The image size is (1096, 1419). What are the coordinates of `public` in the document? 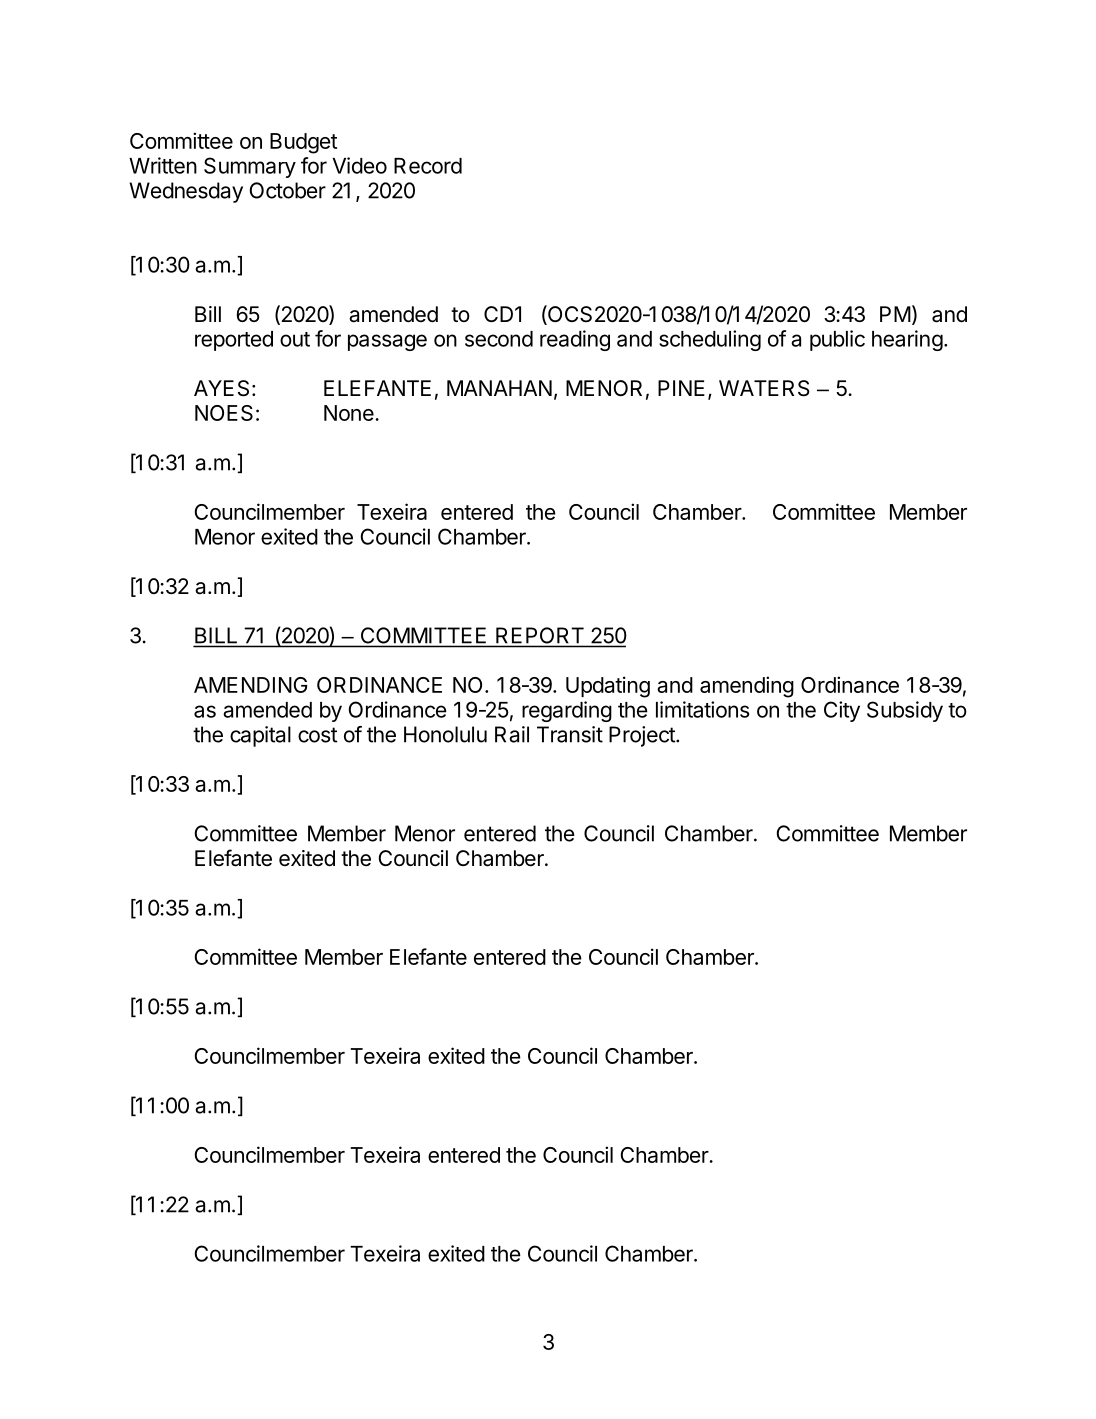 It's located at (837, 340).
